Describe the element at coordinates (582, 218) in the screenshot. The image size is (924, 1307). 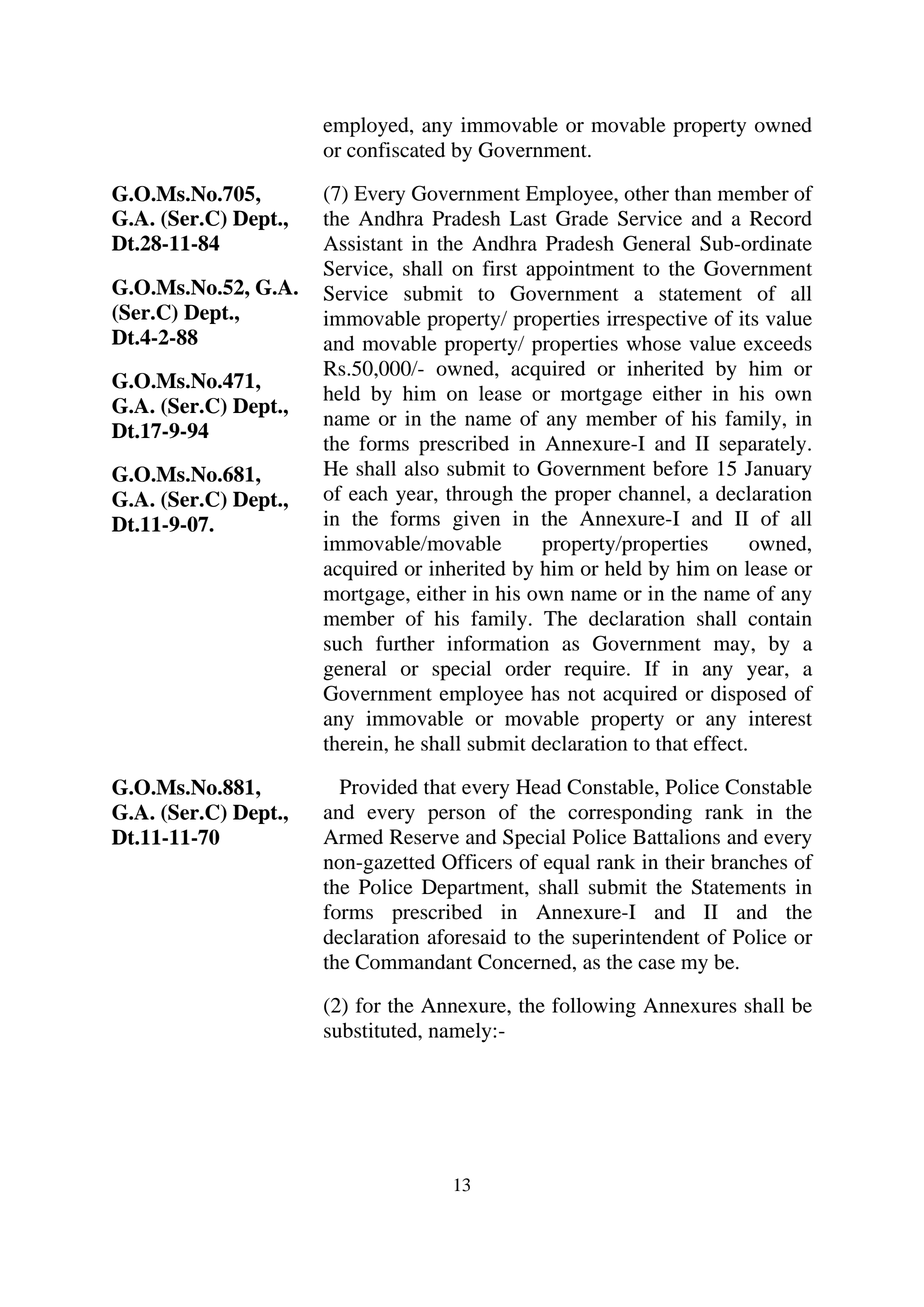
I see `Grade` at that location.
